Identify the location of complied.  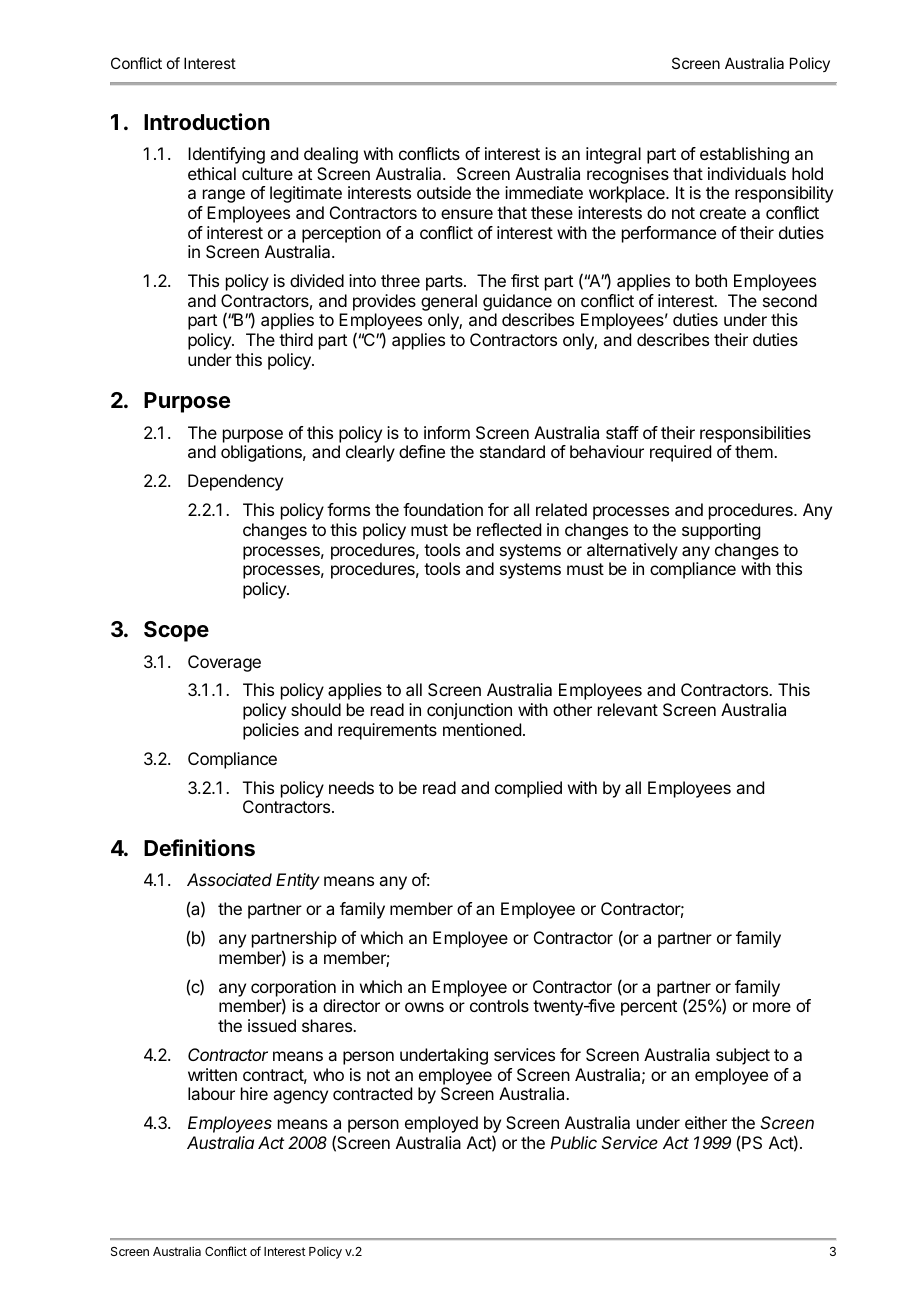
(528, 789).
